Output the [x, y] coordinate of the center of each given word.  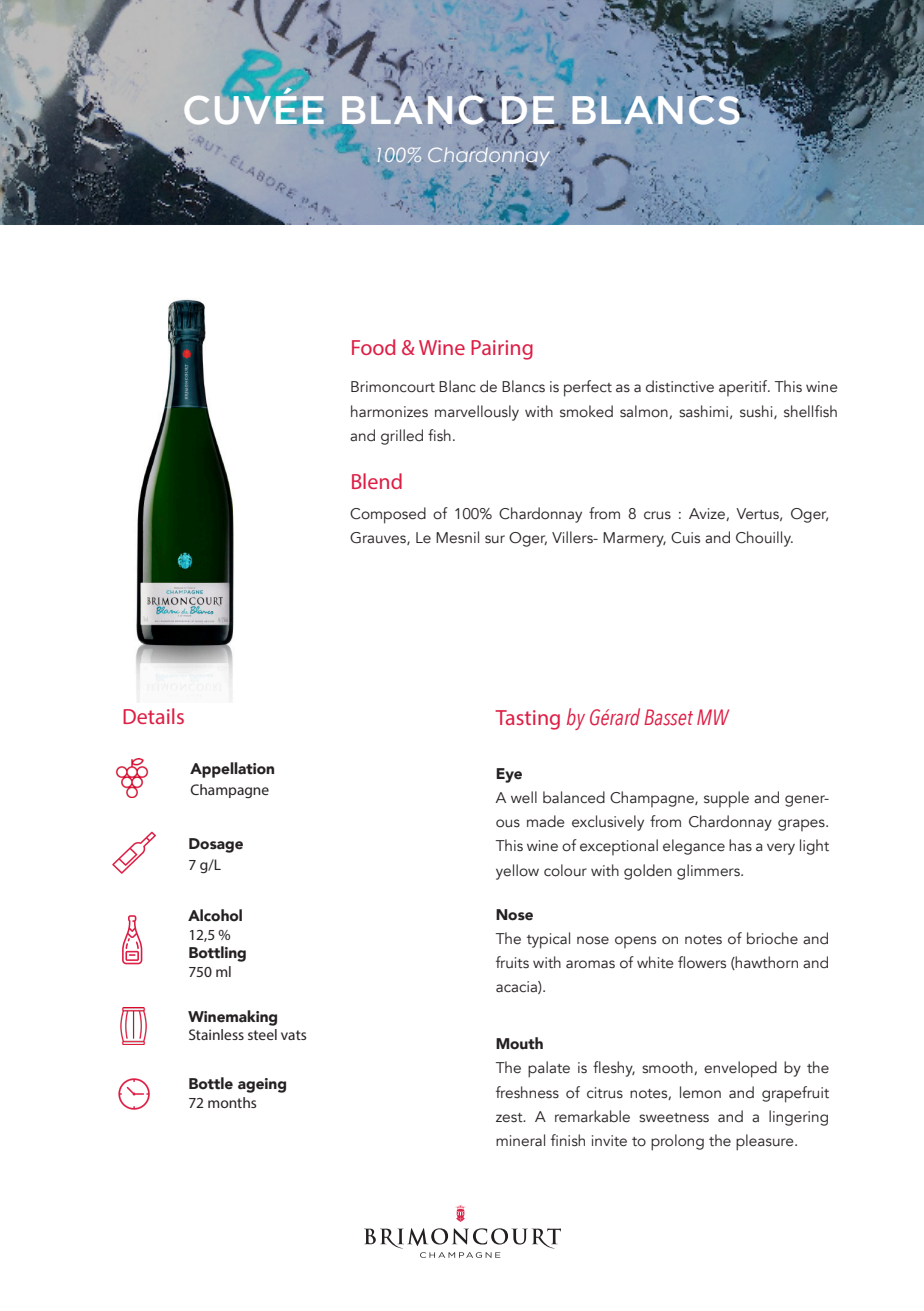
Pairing [502, 350]
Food [373, 347]
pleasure [766, 1142]
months [232, 1102]
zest [510, 1118]
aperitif [744, 388]
